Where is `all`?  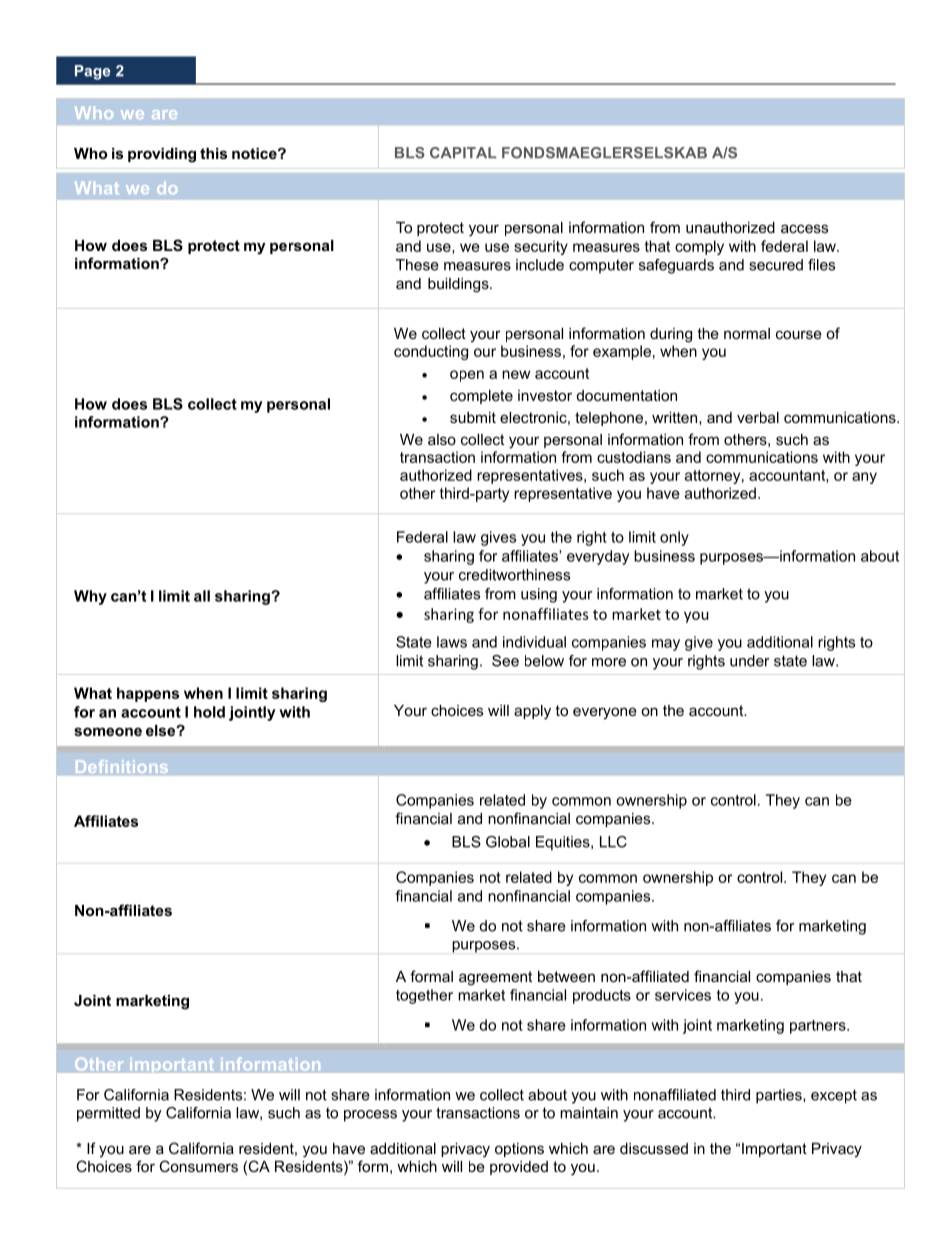 all is located at coordinates (202, 596).
